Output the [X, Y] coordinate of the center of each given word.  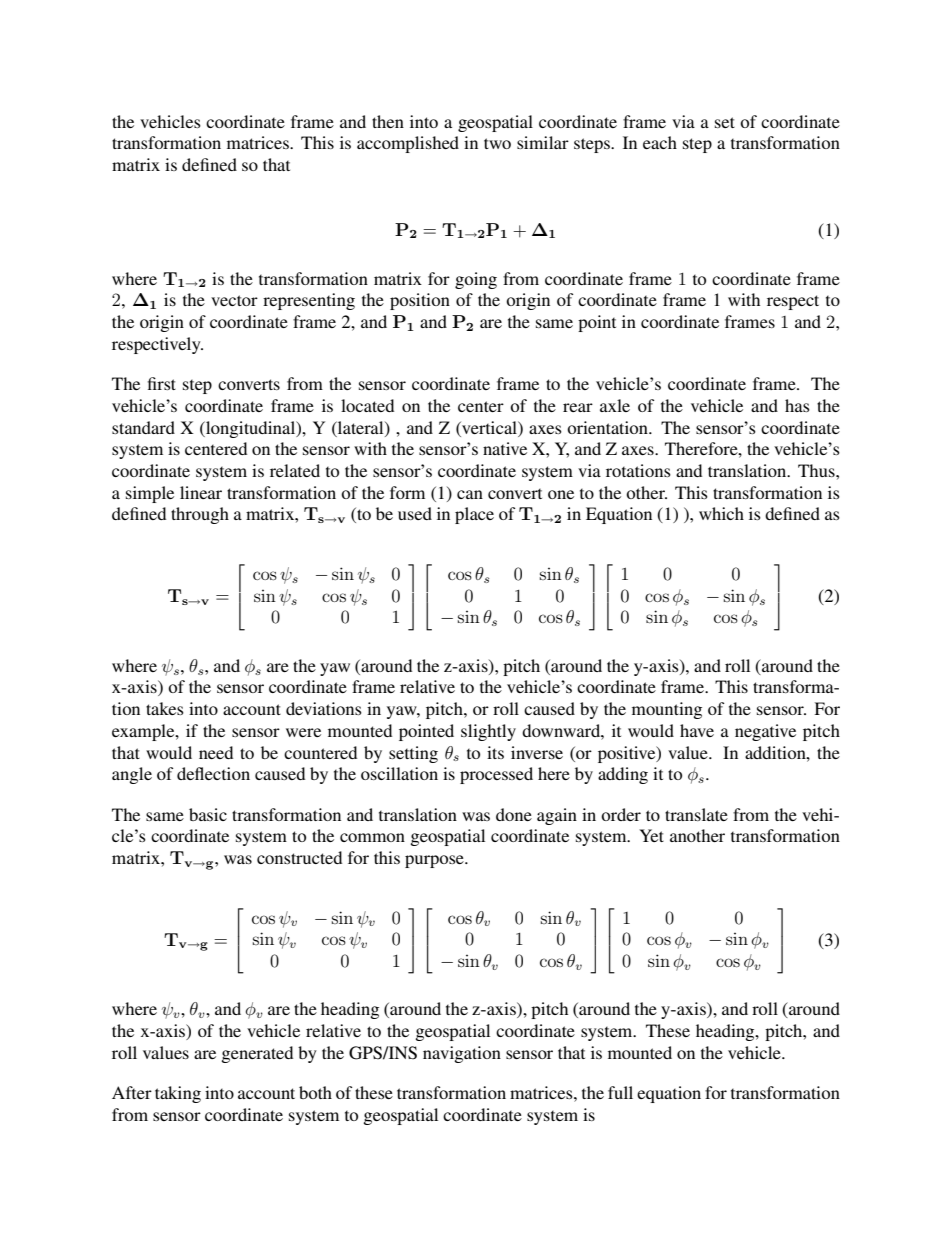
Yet [651, 835]
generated [257, 1054]
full [620, 1092]
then [388, 121]
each [660, 142]
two [497, 143]
